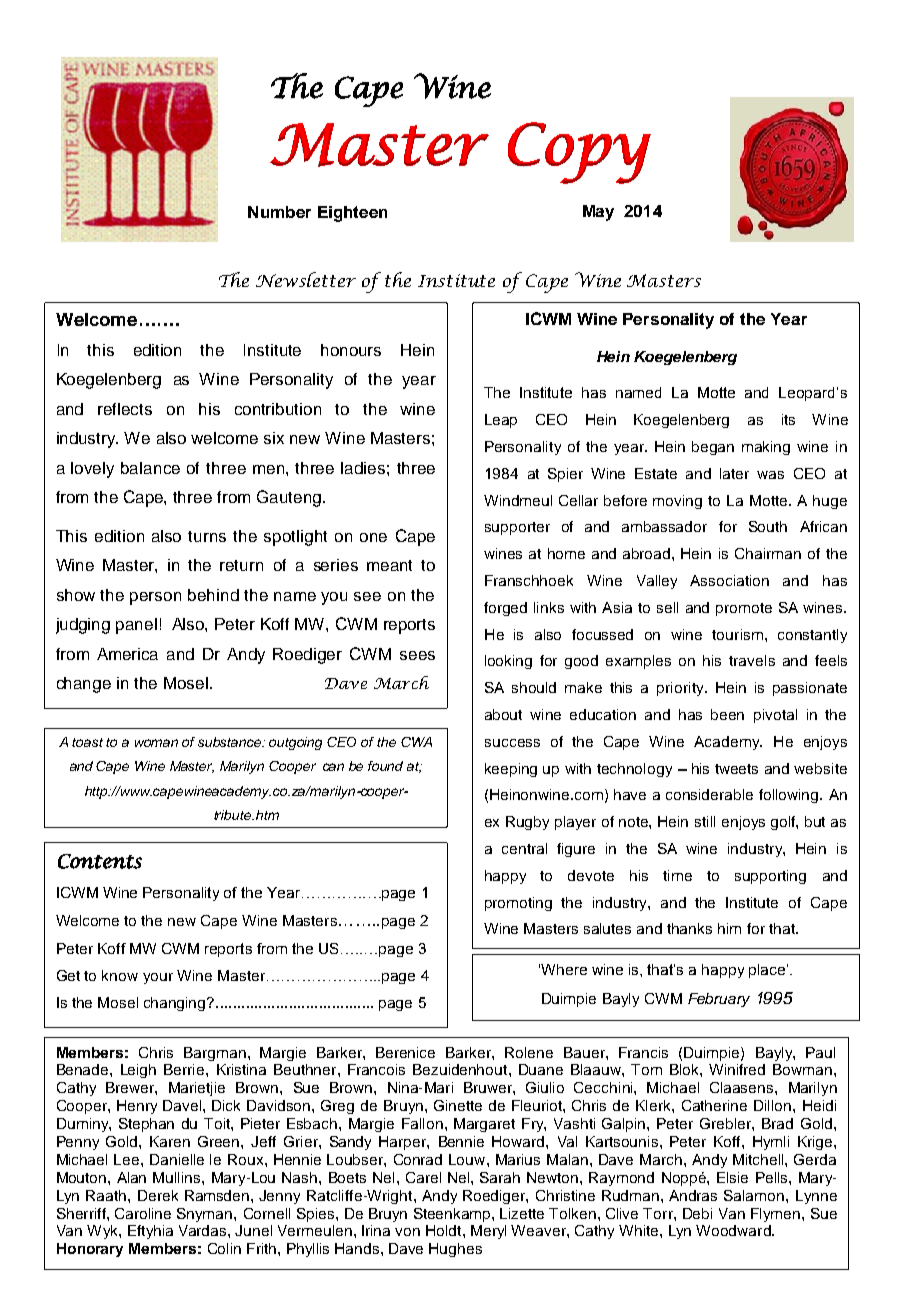  I want to click on May, so click(598, 213).
